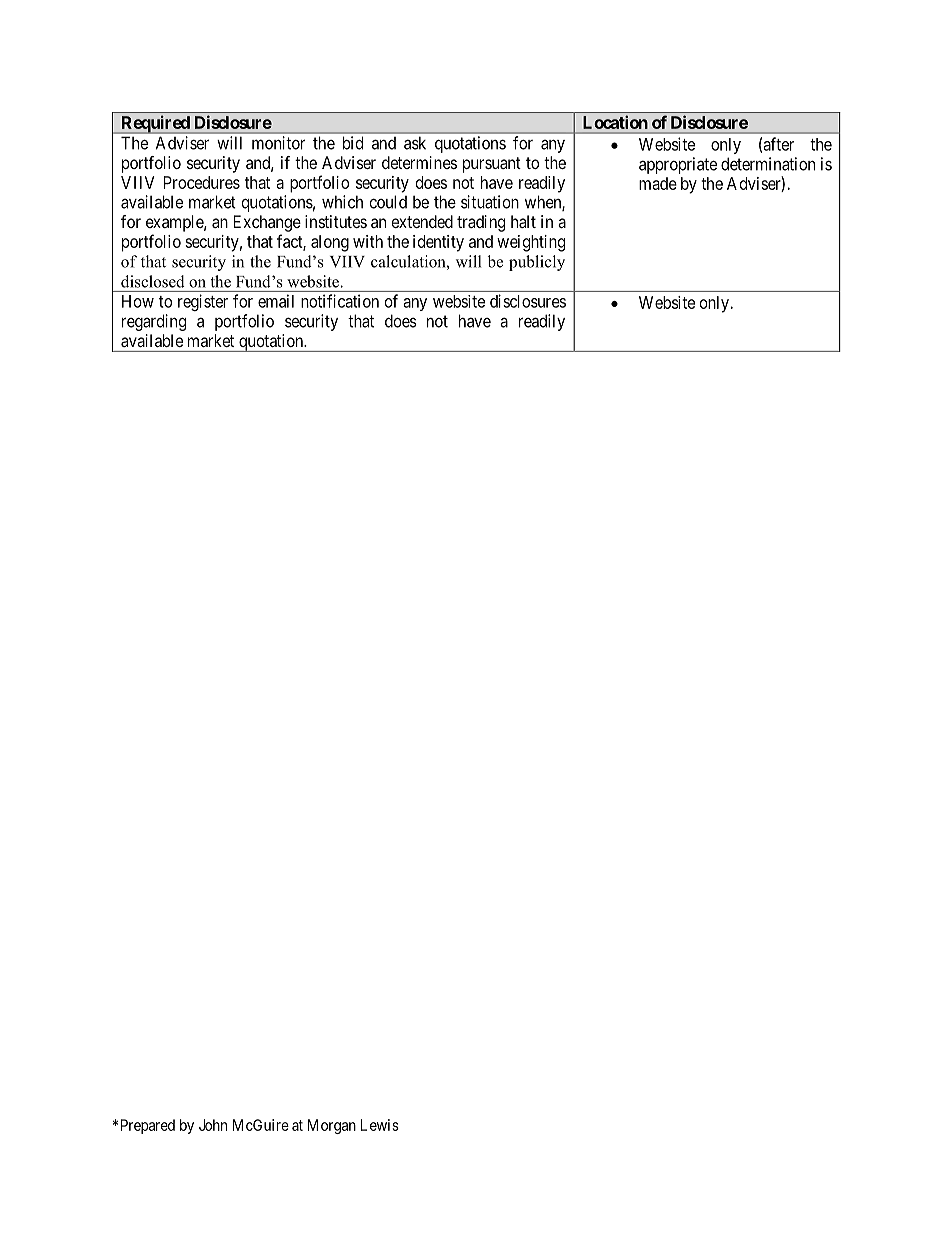  I want to click on Procedures, so click(202, 182).
